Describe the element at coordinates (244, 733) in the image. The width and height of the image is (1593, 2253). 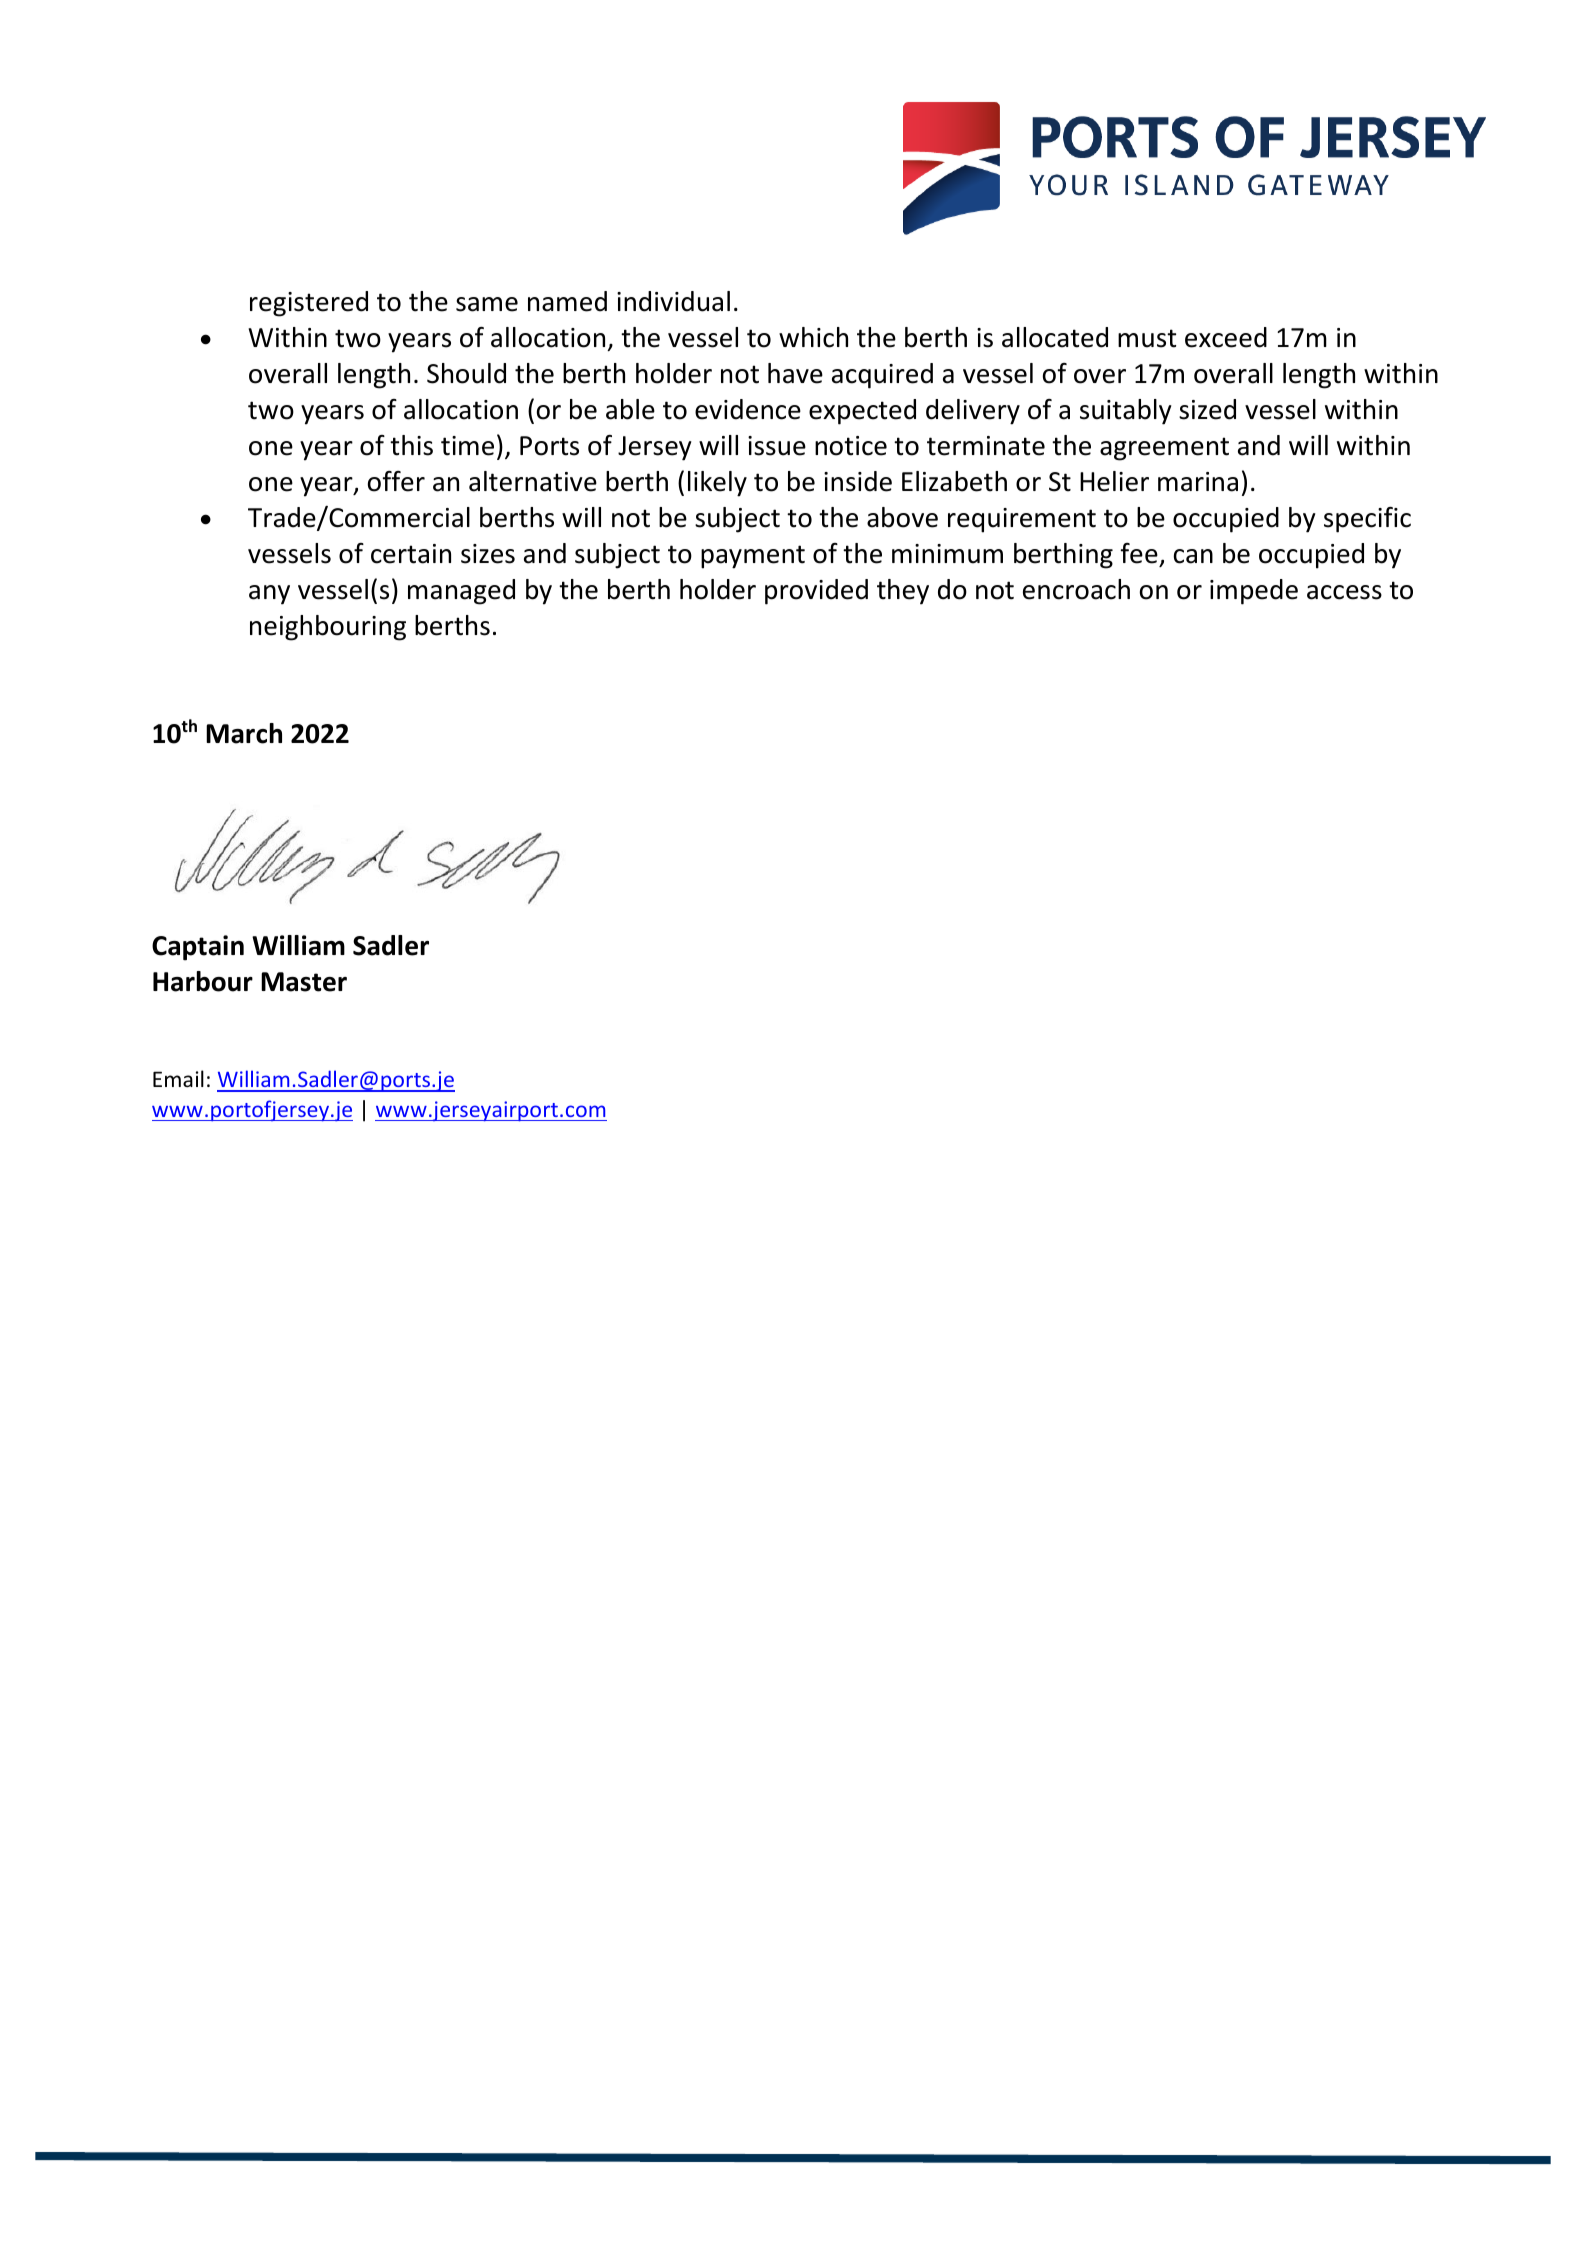
I see `March` at that location.
